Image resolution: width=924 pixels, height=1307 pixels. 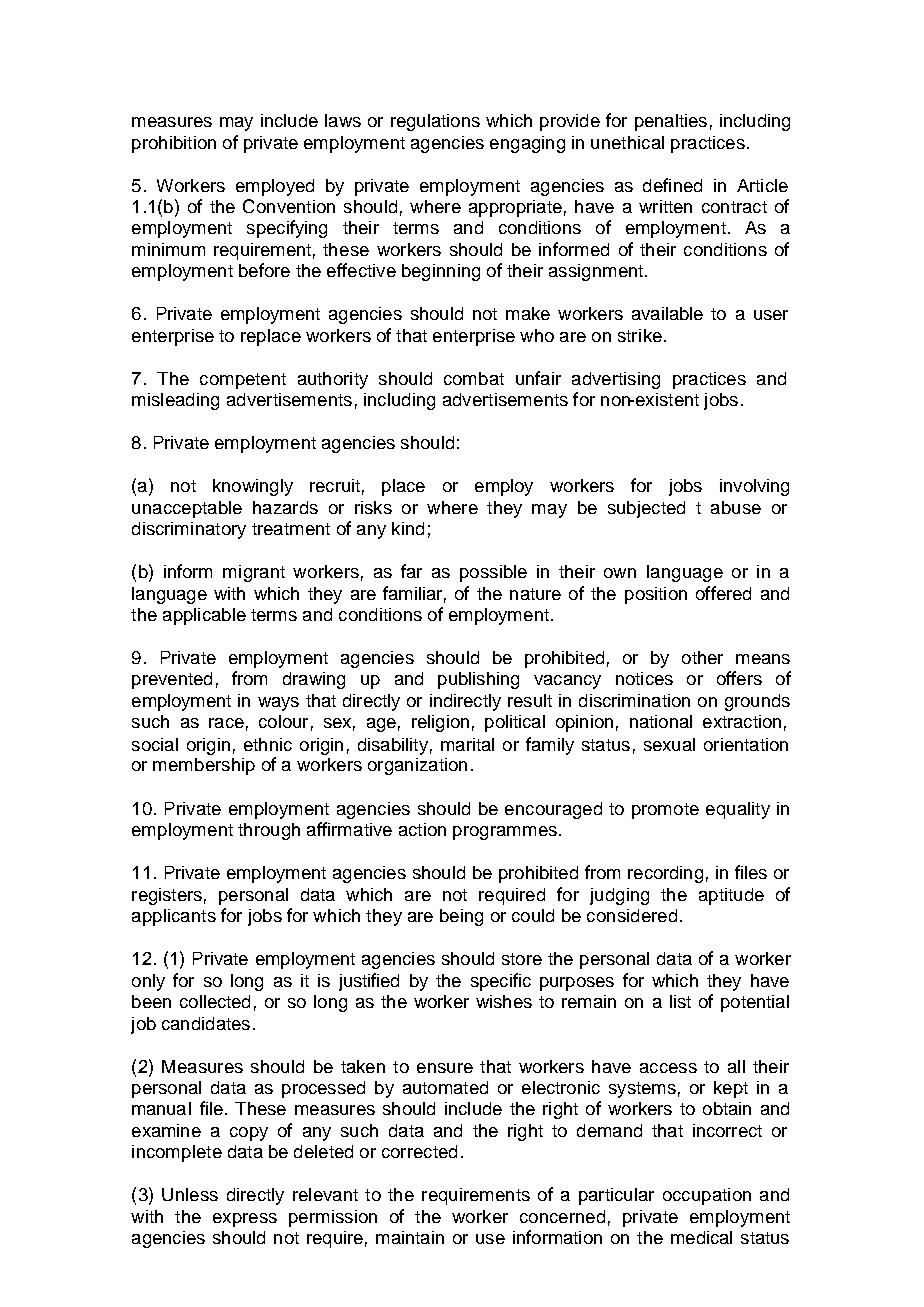 I want to click on being, so click(x=461, y=917).
